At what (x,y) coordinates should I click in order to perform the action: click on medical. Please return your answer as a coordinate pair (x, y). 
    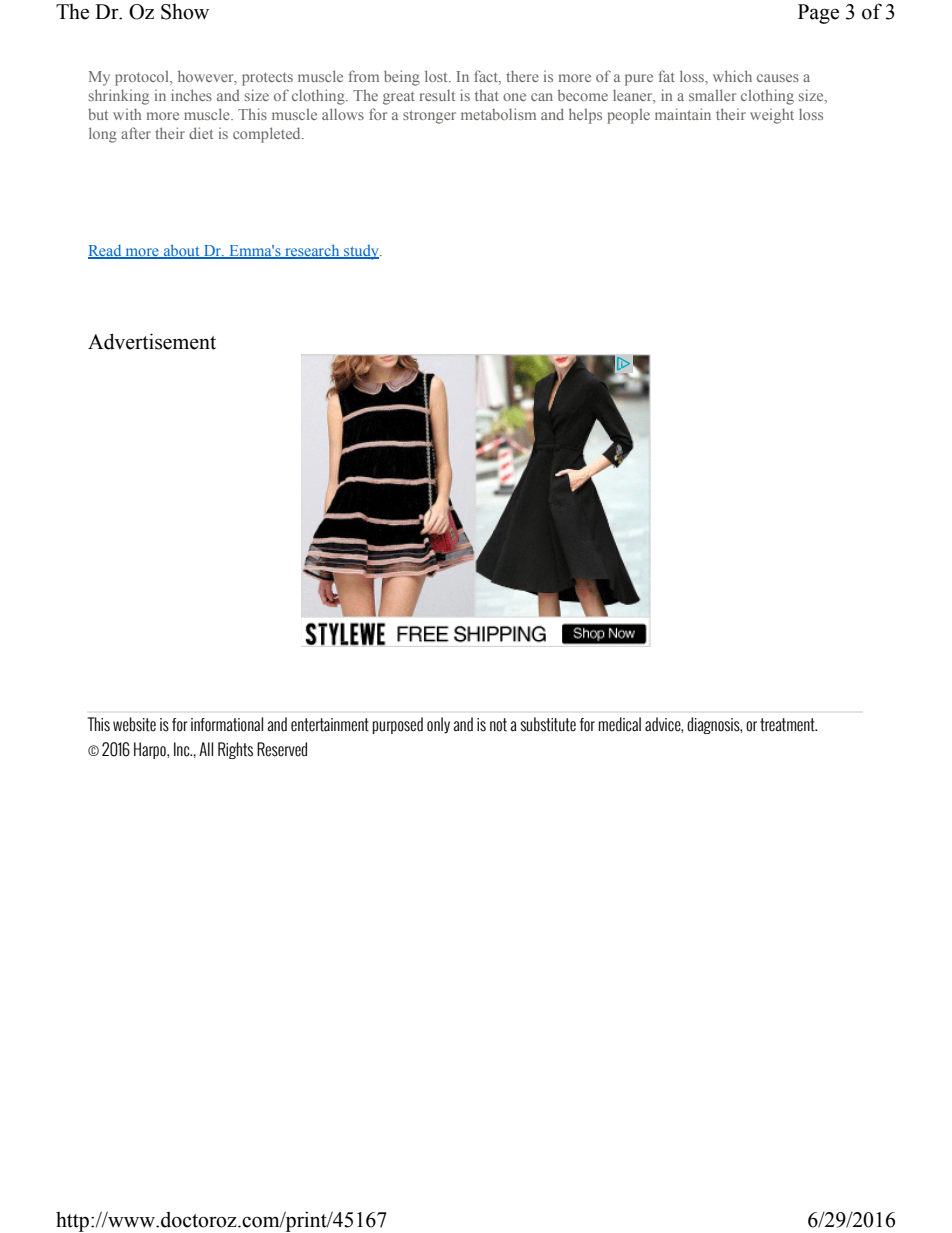
    Looking at the image, I should click on (620, 724).
